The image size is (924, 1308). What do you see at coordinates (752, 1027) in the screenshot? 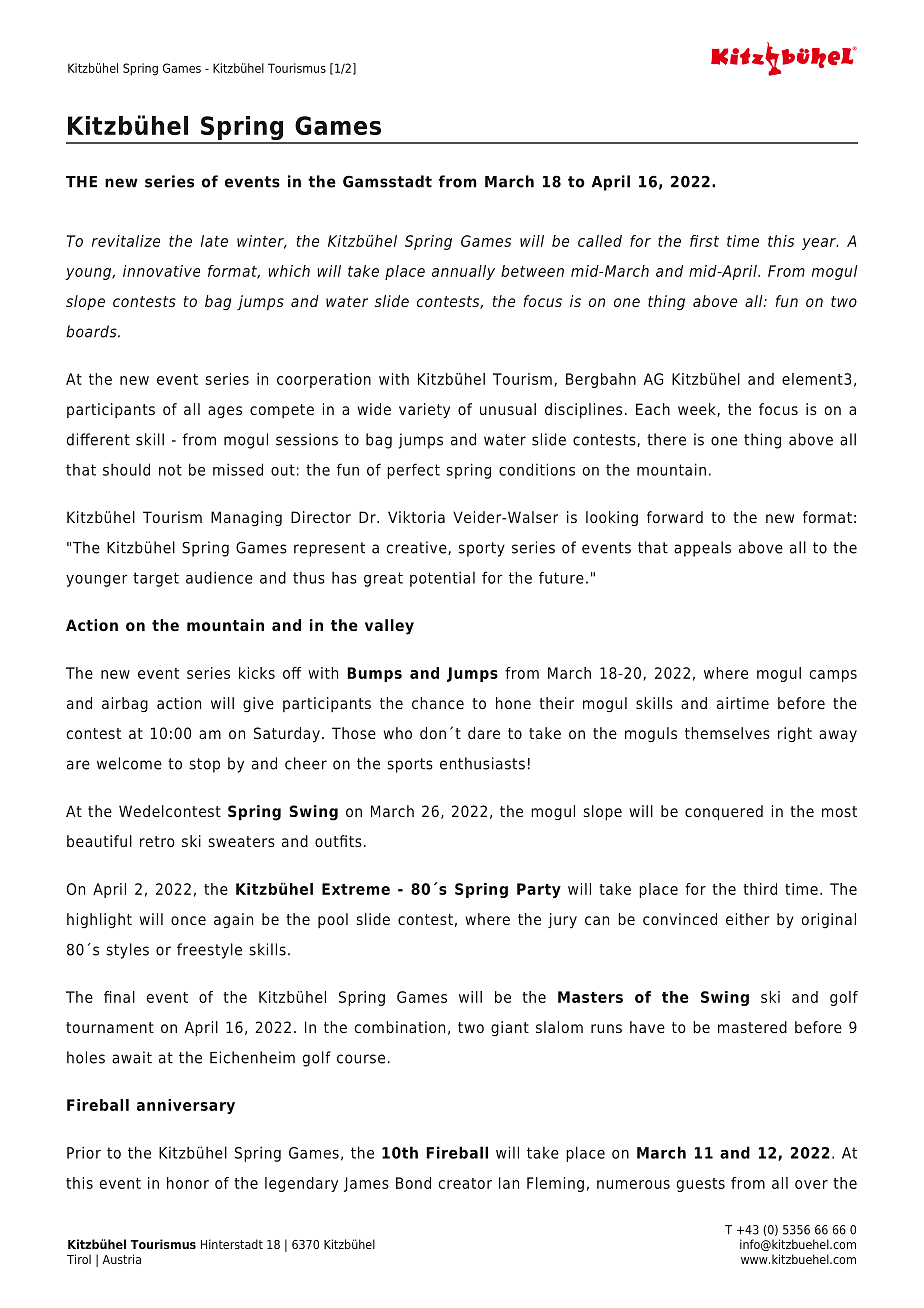
I see `mastered` at bounding box center [752, 1027].
